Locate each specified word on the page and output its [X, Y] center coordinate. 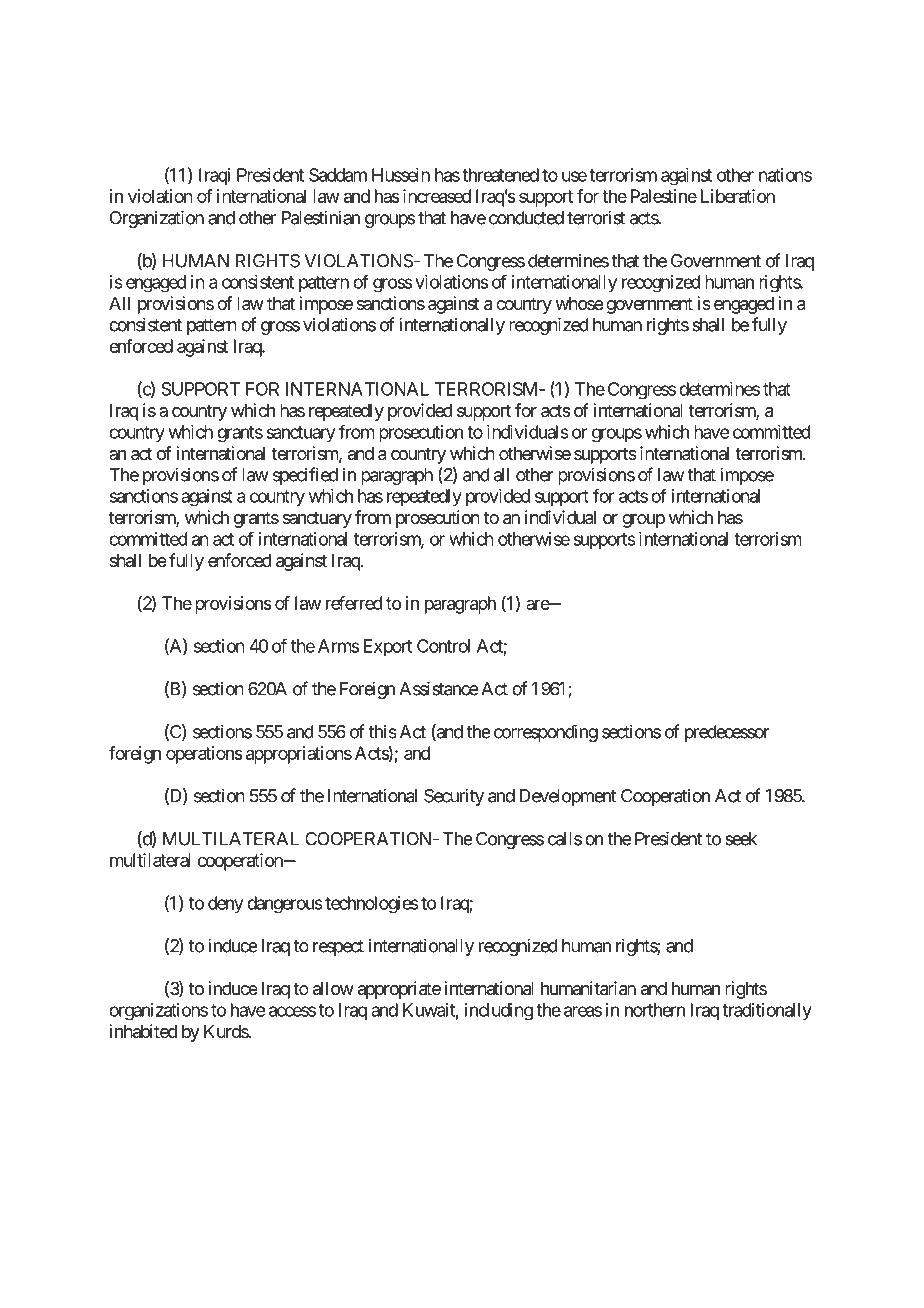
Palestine [664, 196]
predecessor [727, 733]
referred [354, 603]
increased [437, 196]
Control [443, 646]
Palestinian [321, 217]
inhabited [143, 1031]
